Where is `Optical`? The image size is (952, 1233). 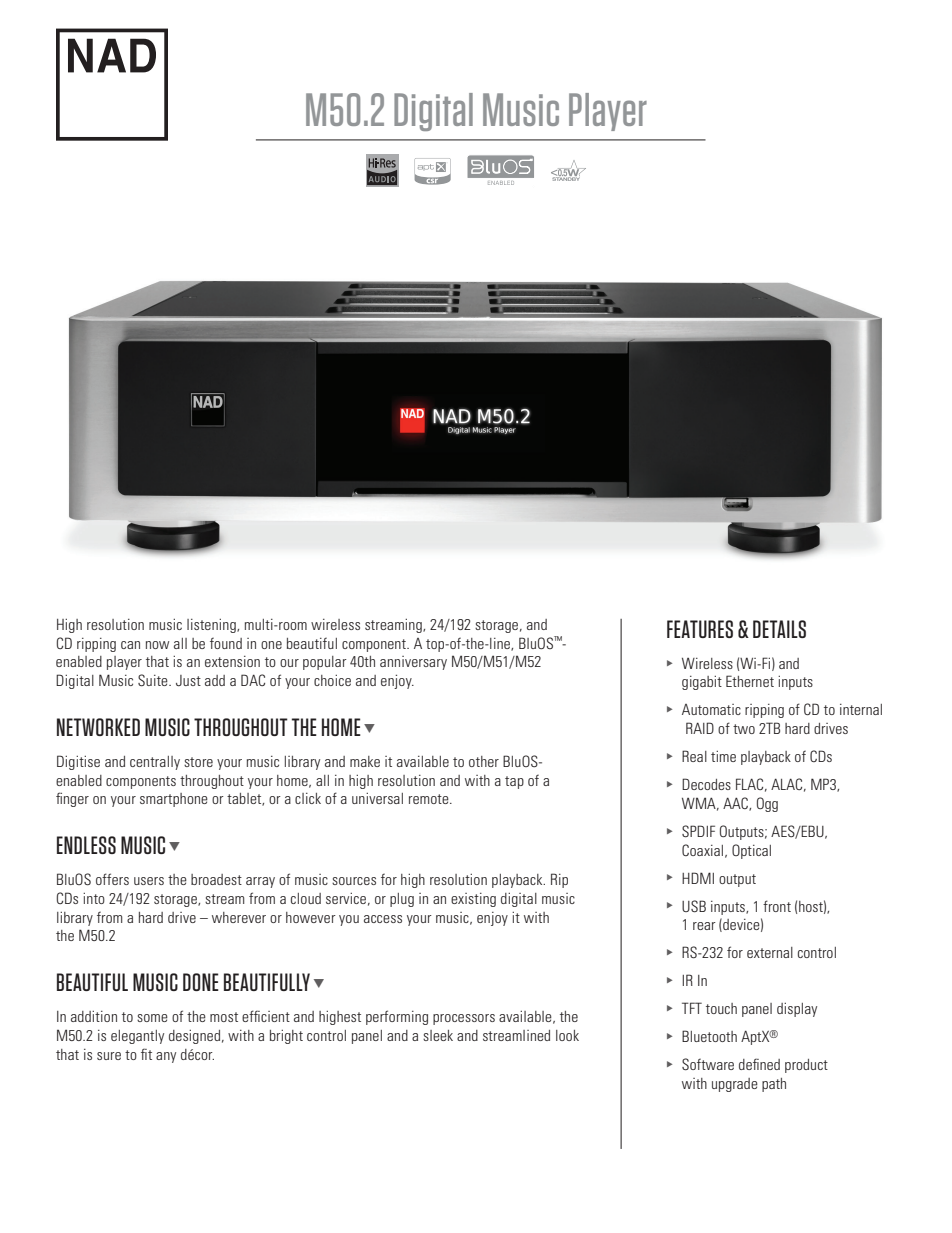
Optical is located at coordinates (751, 851).
